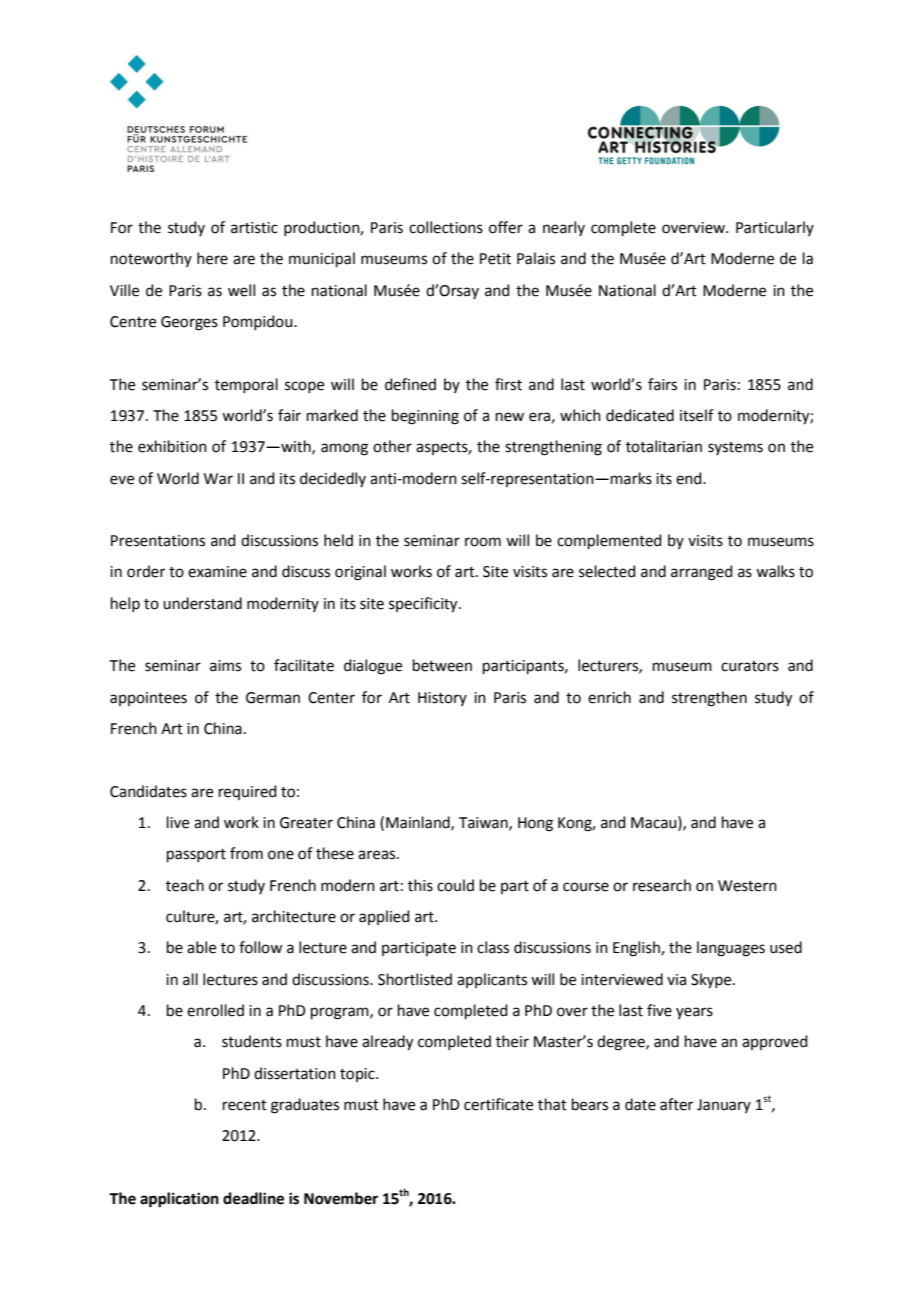 The width and height of the image is (924, 1309). I want to click on room, so click(483, 542).
